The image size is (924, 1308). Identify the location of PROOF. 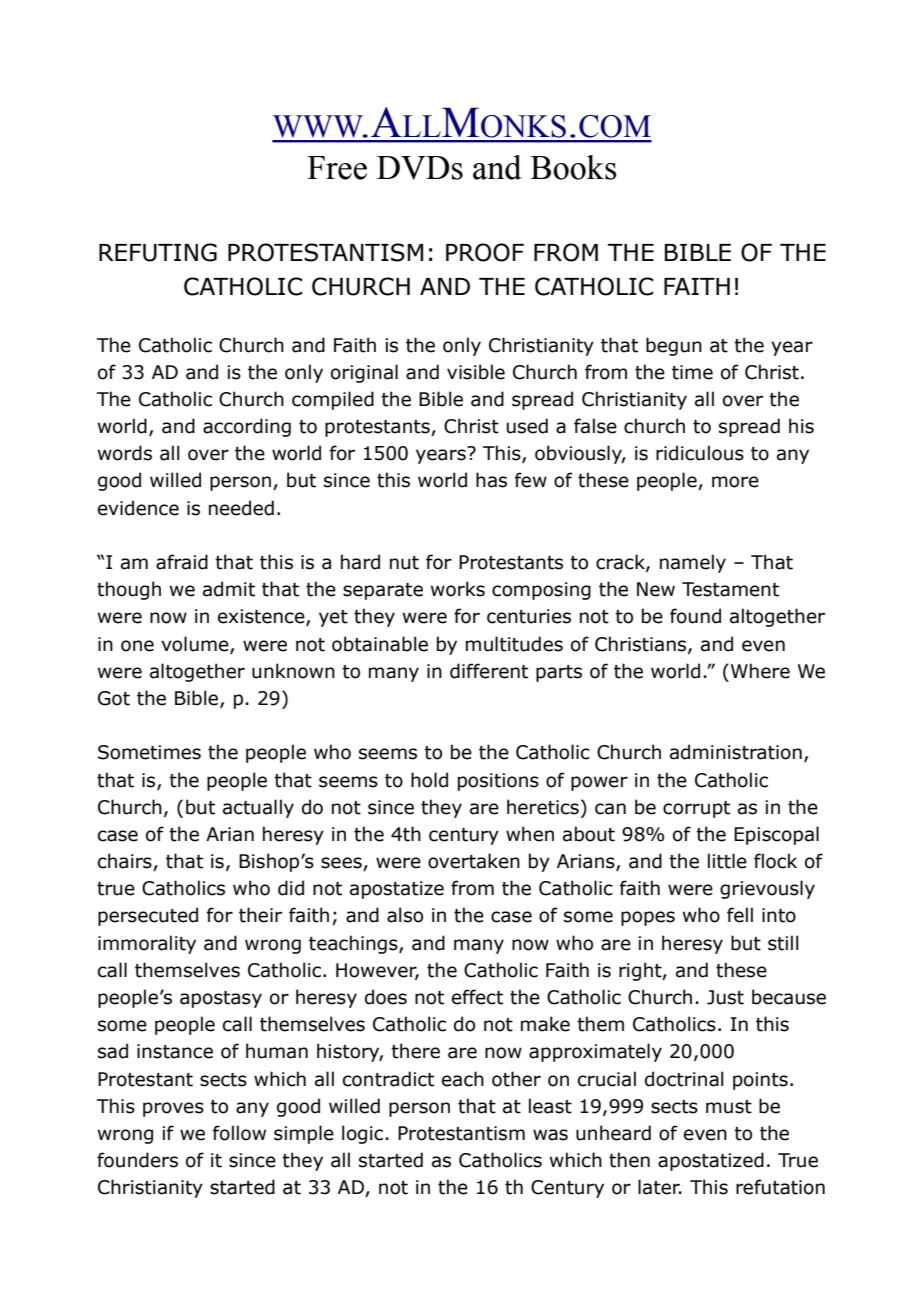
(485, 252).
